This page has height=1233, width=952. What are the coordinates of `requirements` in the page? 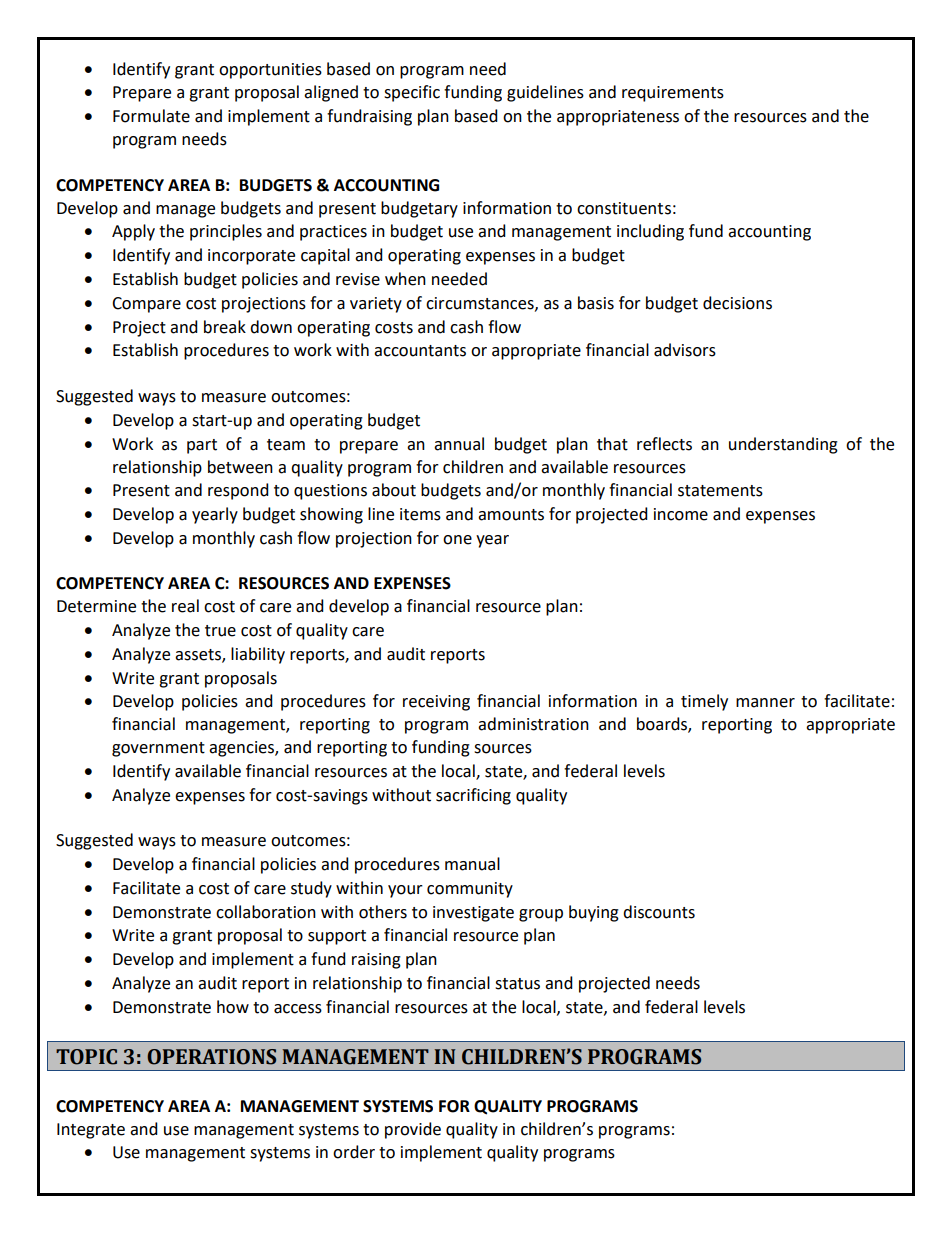 It's located at (673, 94).
